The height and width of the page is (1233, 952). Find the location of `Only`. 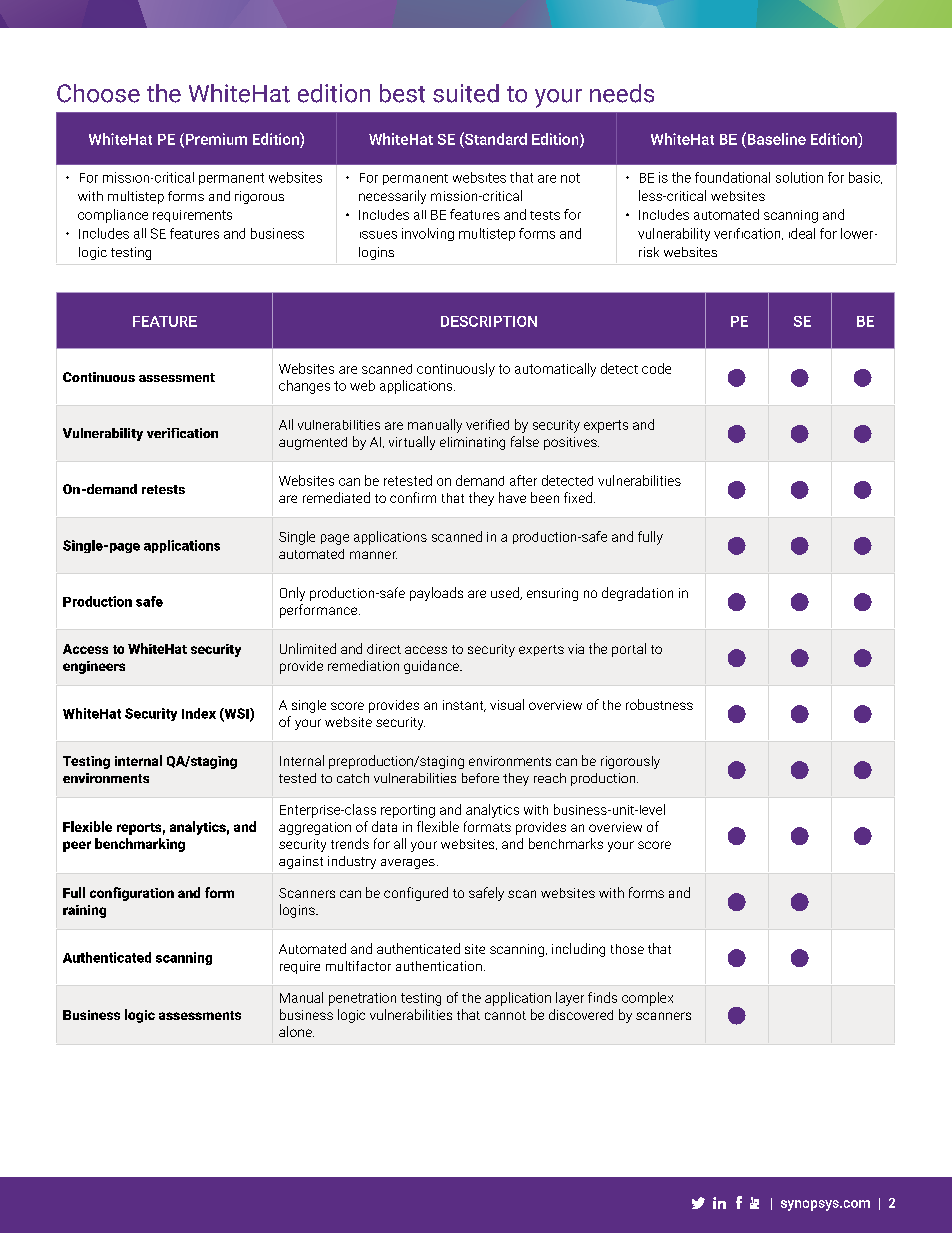

Only is located at coordinates (292, 594).
